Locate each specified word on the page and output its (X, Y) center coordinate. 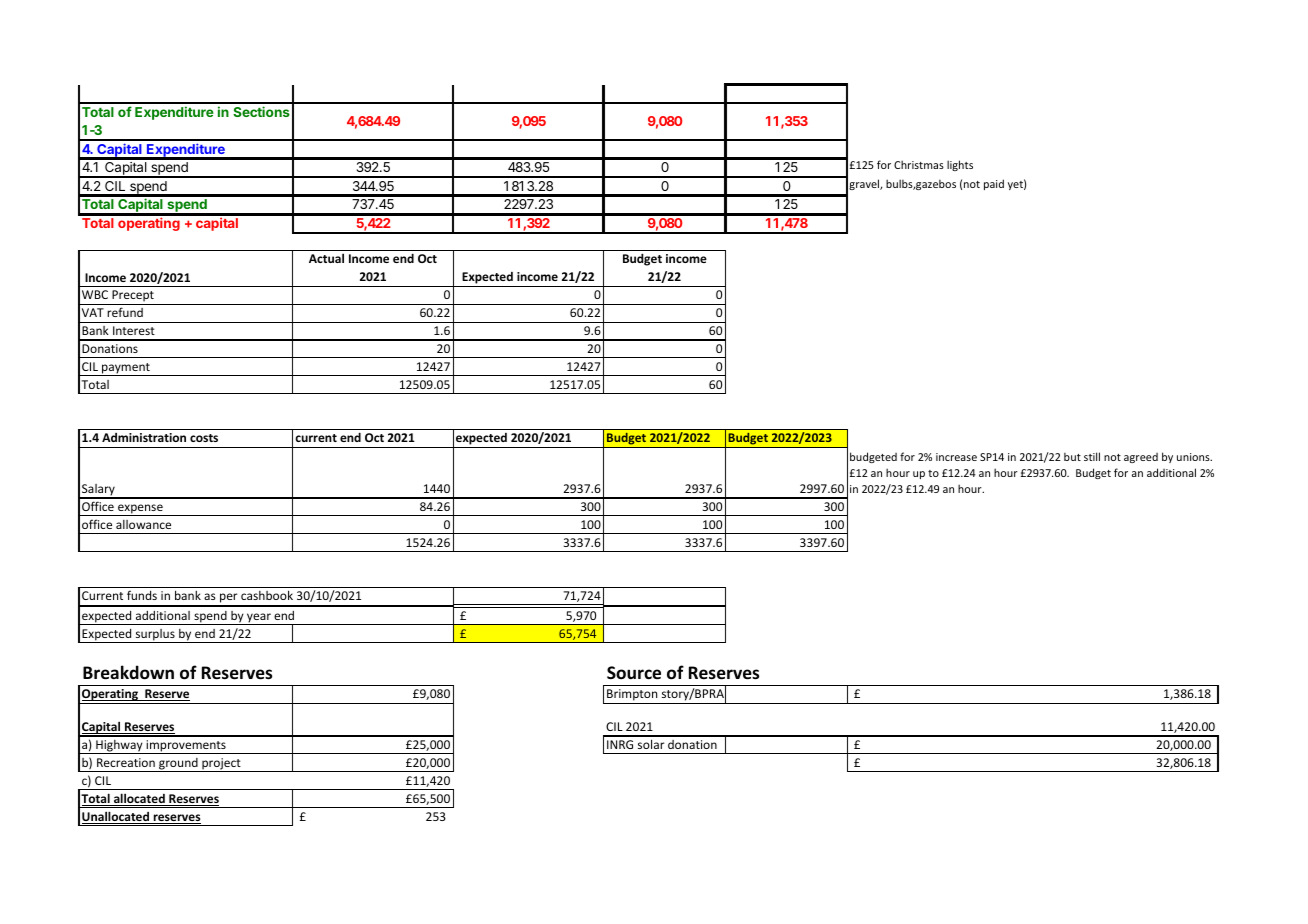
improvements (186, 747)
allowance (143, 524)
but (1072, 456)
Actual (326, 258)
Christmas (919, 164)
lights (960, 165)
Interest (134, 330)
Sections (261, 111)
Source (634, 673)
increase (956, 457)
